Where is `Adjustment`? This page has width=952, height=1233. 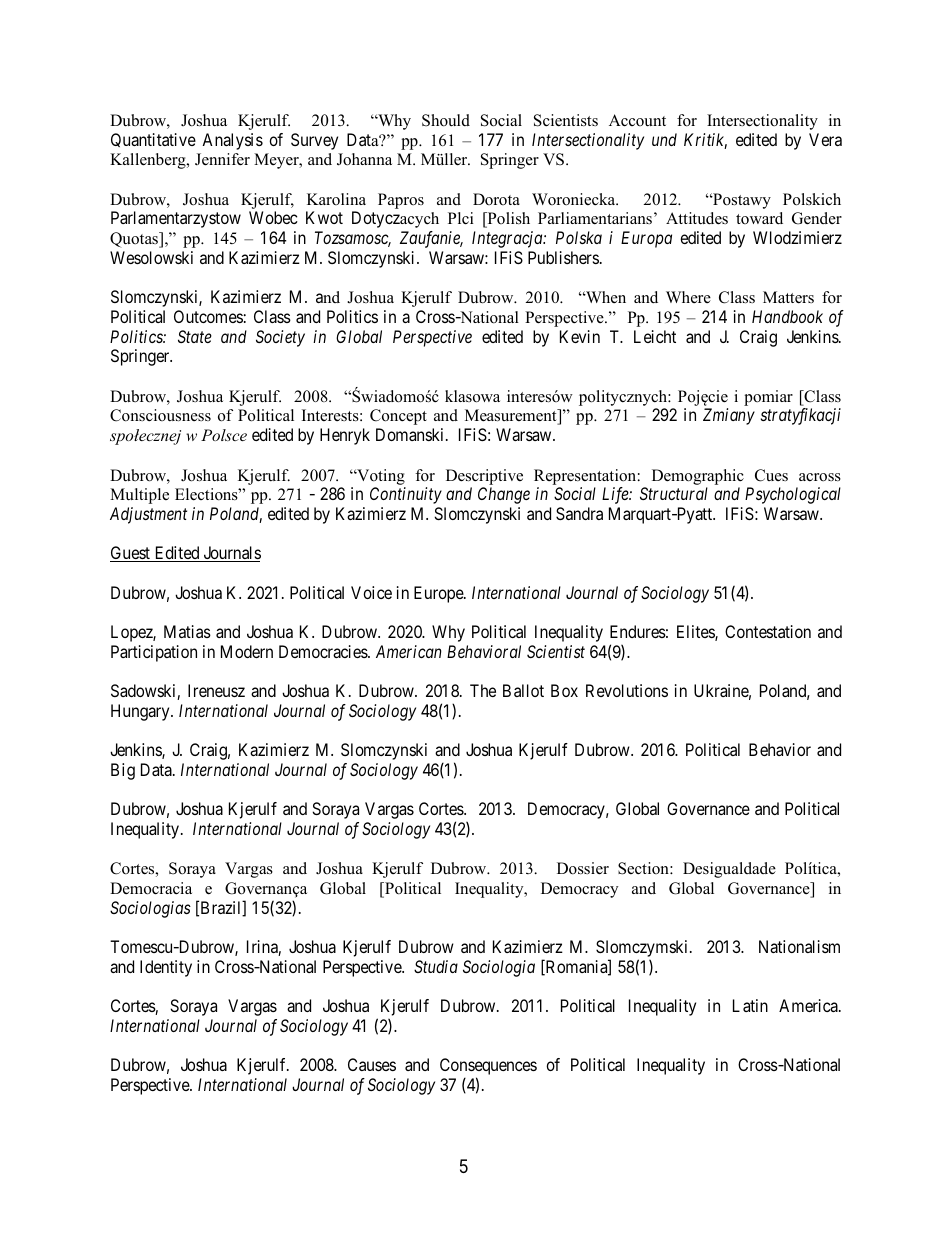
Adjustment is located at coordinates (148, 515).
